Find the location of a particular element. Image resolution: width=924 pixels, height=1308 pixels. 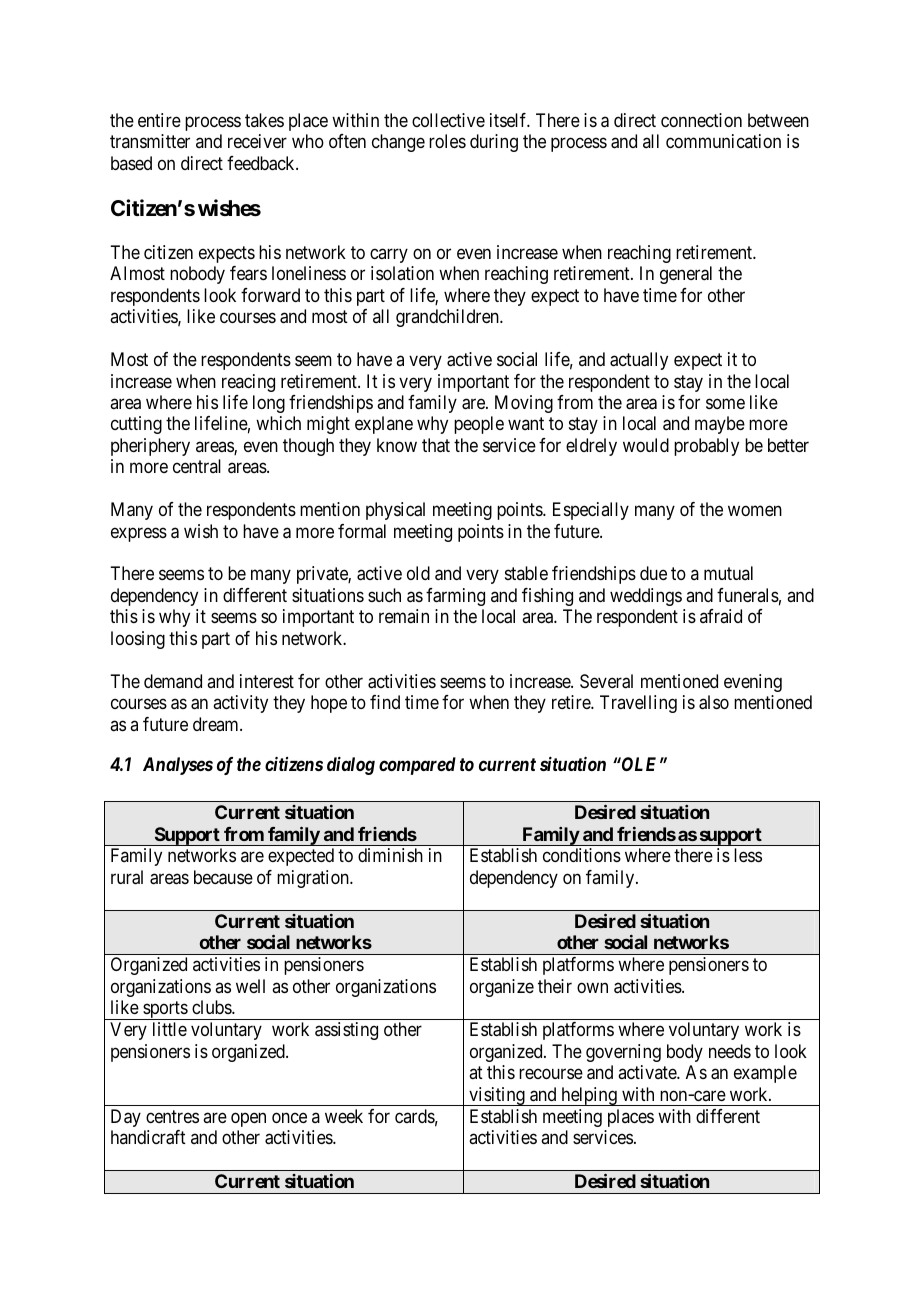

communication is located at coordinates (723, 141).
